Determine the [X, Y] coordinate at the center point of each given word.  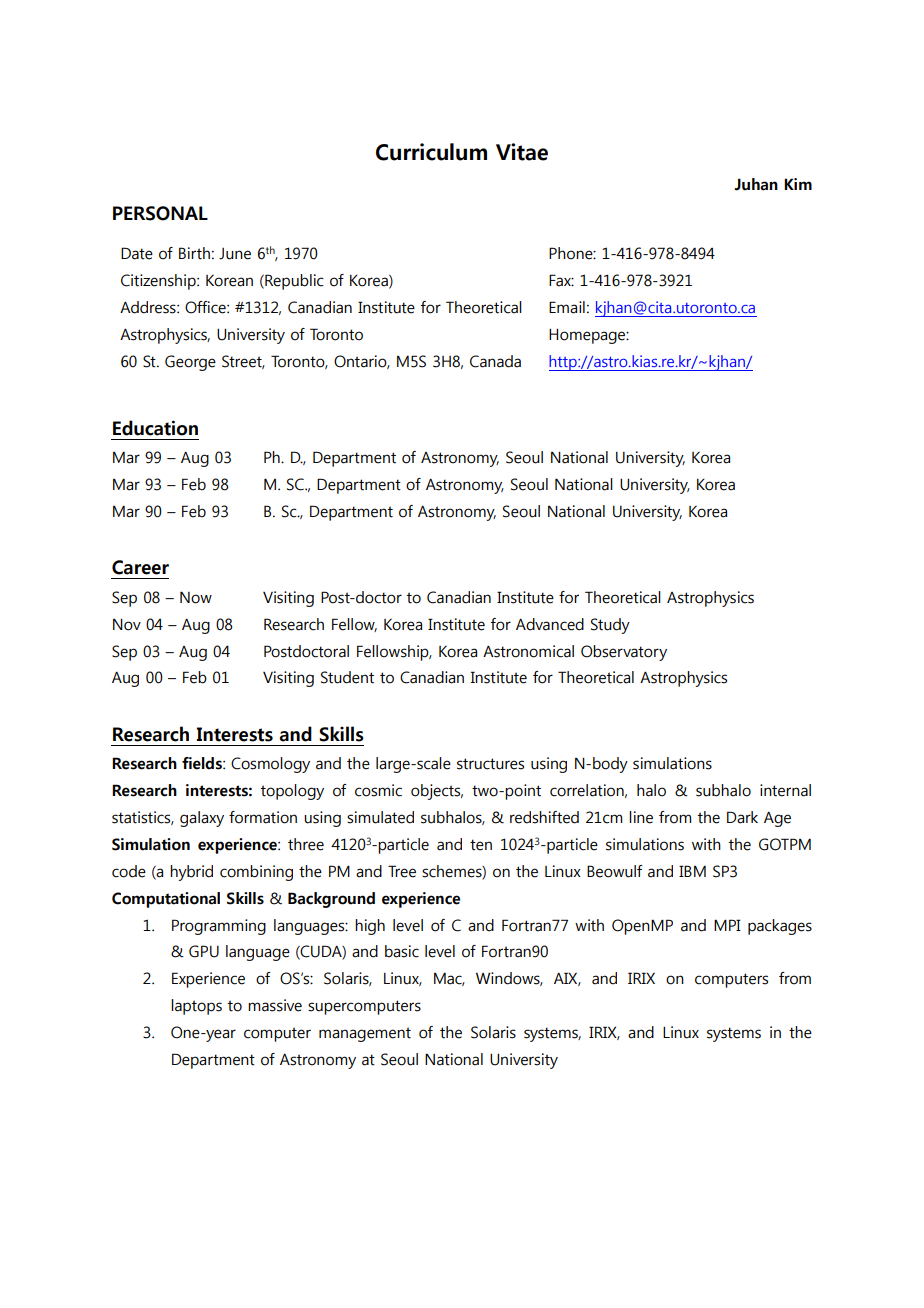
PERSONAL [160, 213]
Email [567, 307]
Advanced [550, 624]
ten [481, 845]
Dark [742, 817]
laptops [196, 1007]
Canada [495, 361]
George [190, 363]
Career [140, 567]
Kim [798, 184]
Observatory [624, 653]
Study [610, 626]
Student [347, 677]
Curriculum [431, 152]
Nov [127, 625]
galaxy [202, 819]
